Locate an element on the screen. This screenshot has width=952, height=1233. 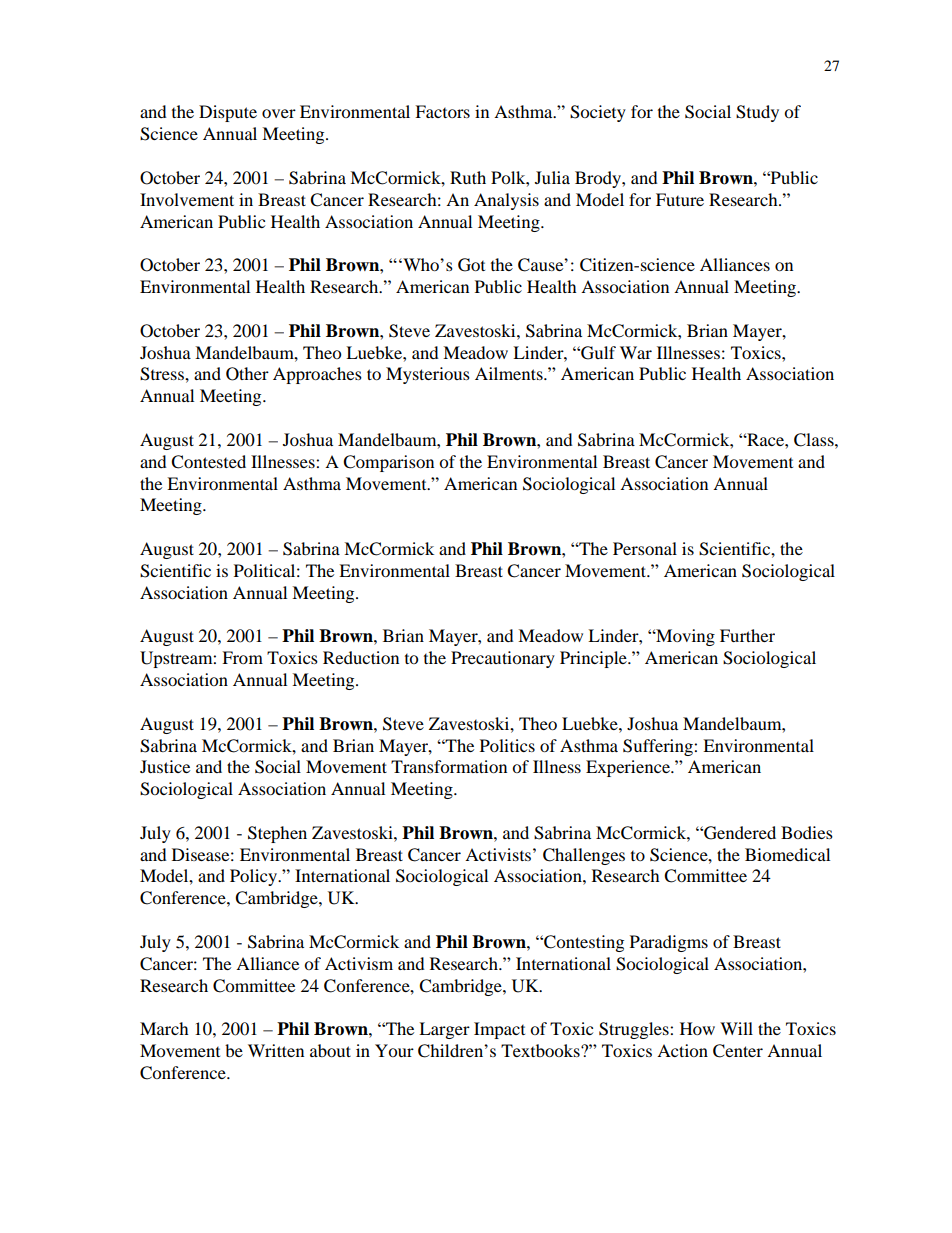
Written is located at coordinates (276, 1050).
